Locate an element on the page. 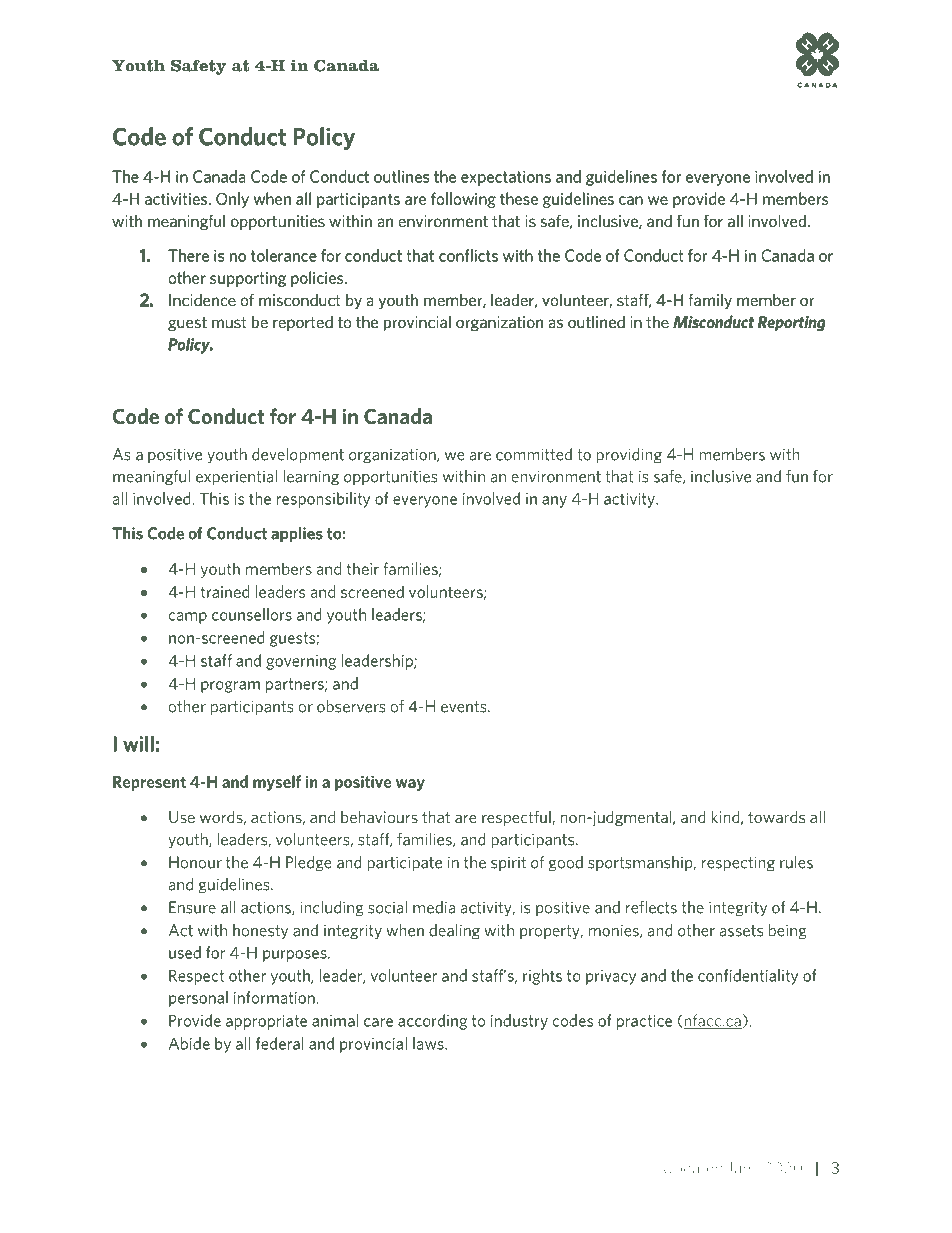 The width and height of the document is (952, 1233). assets is located at coordinates (741, 931).
